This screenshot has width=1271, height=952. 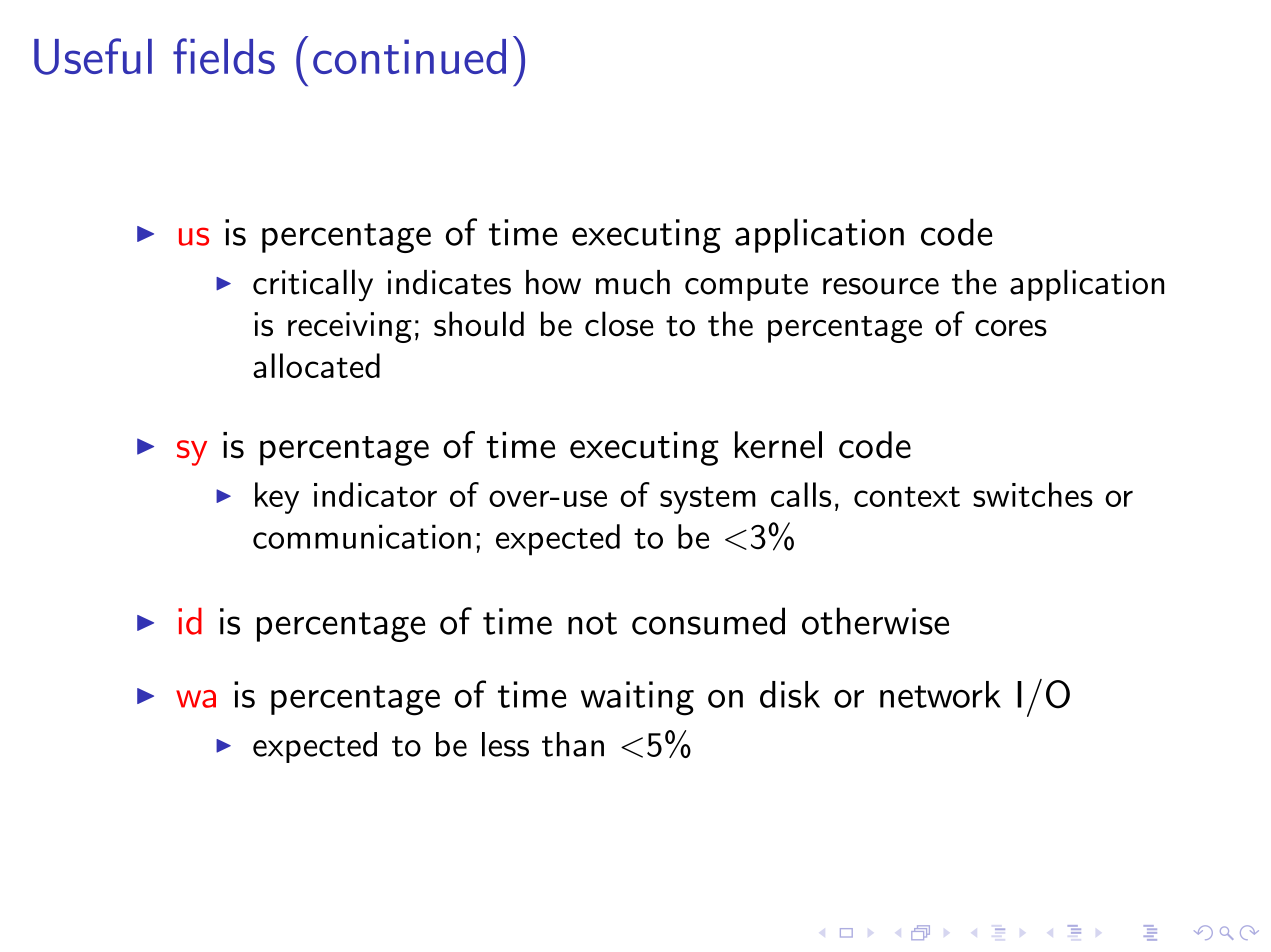 What do you see at coordinates (940, 694) in the screenshot?
I see `network` at bounding box center [940, 694].
